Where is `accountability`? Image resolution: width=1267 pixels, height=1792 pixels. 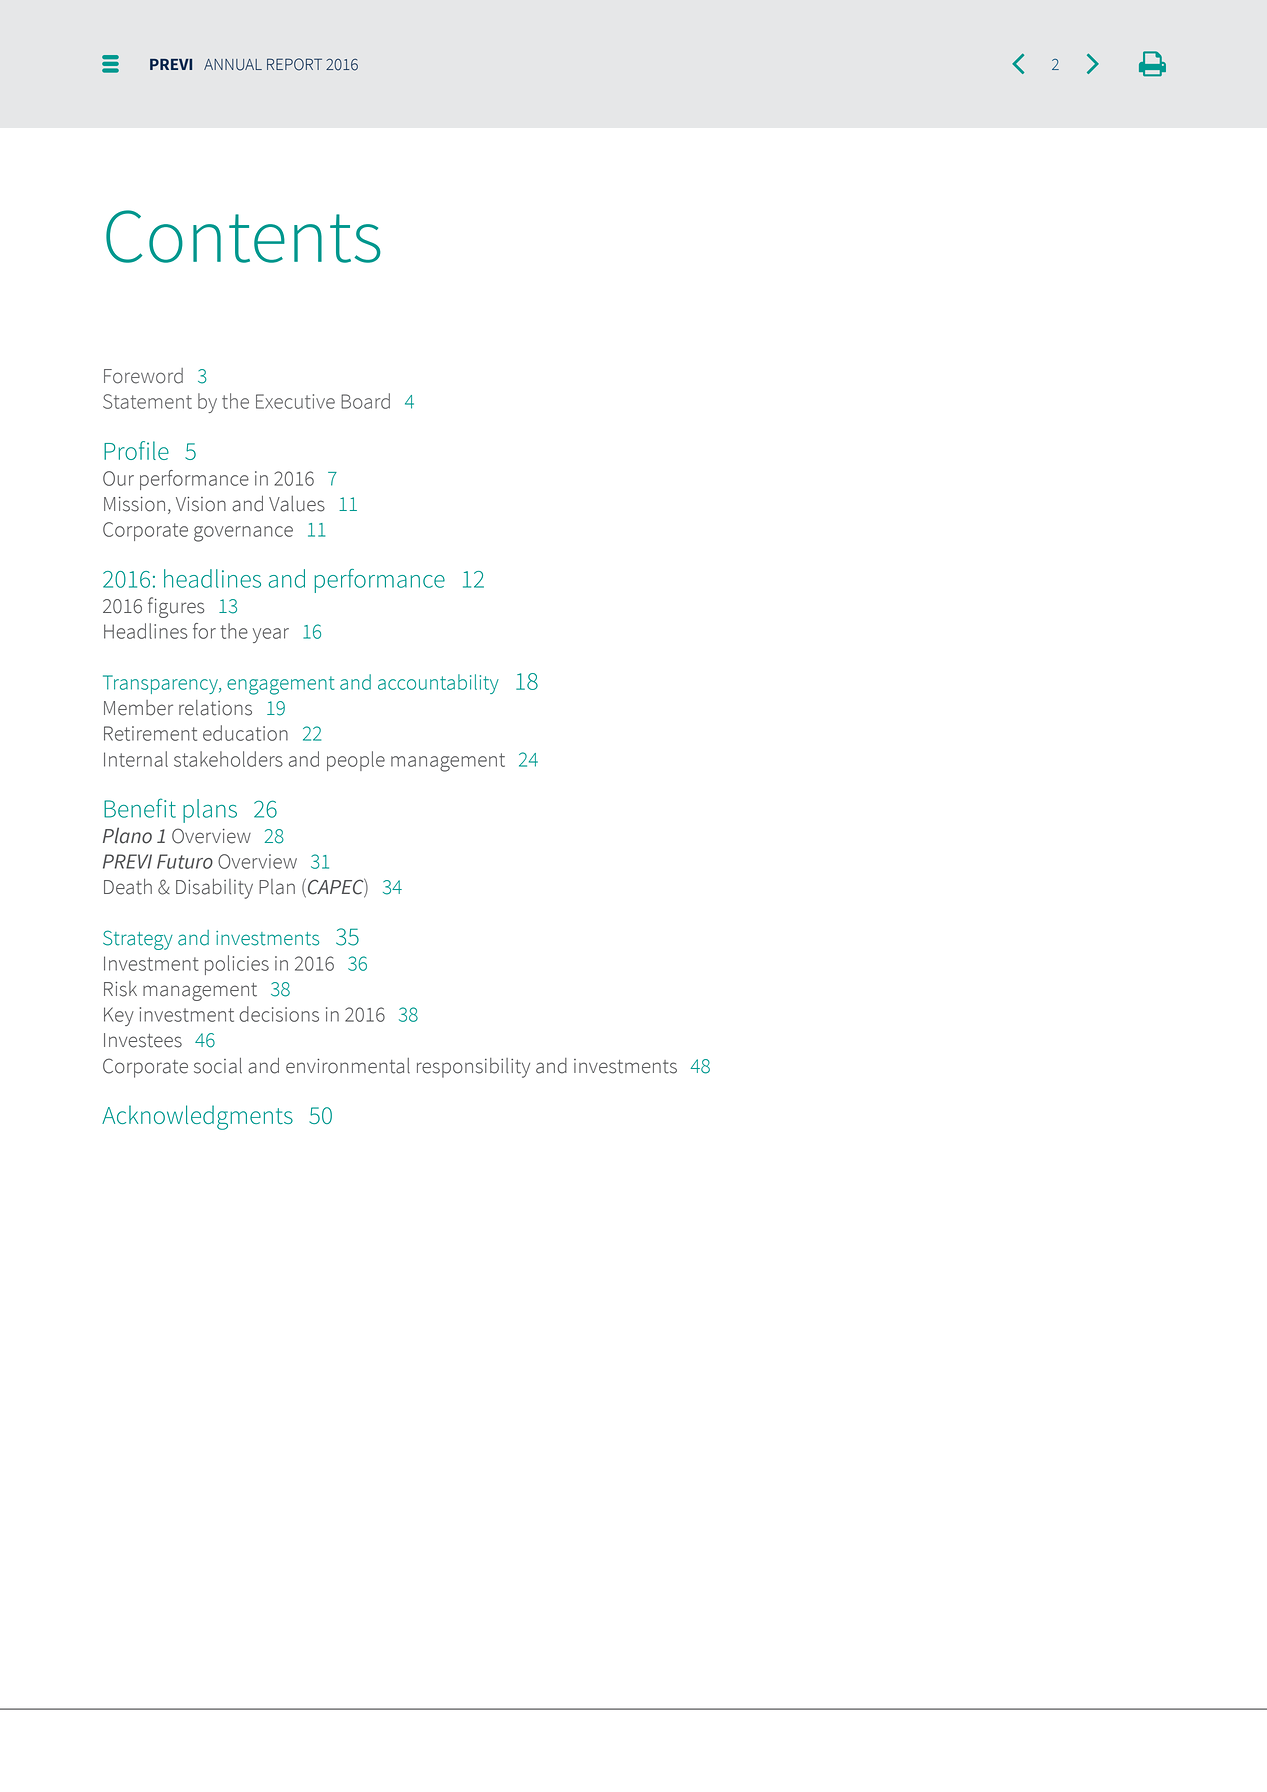
accountability is located at coordinates (438, 684).
